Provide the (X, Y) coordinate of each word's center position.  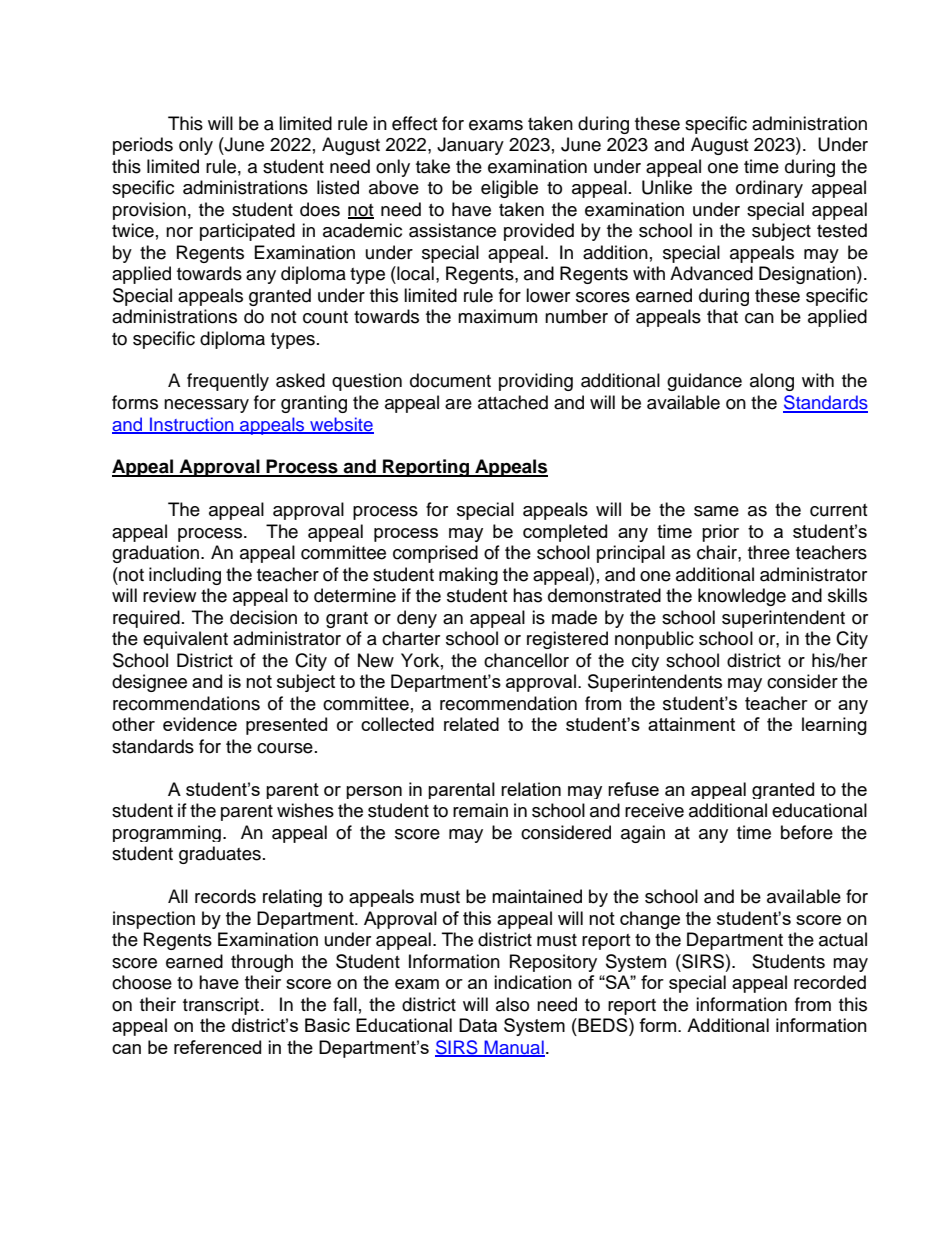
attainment (691, 724)
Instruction (192, 425)
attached (513, 402)
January (470, 146)
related (471, 724)
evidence (200, 724)
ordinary (769, 189)
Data (478, 1025)
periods (143, 146)
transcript (222, 1006)
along (772, 382)
